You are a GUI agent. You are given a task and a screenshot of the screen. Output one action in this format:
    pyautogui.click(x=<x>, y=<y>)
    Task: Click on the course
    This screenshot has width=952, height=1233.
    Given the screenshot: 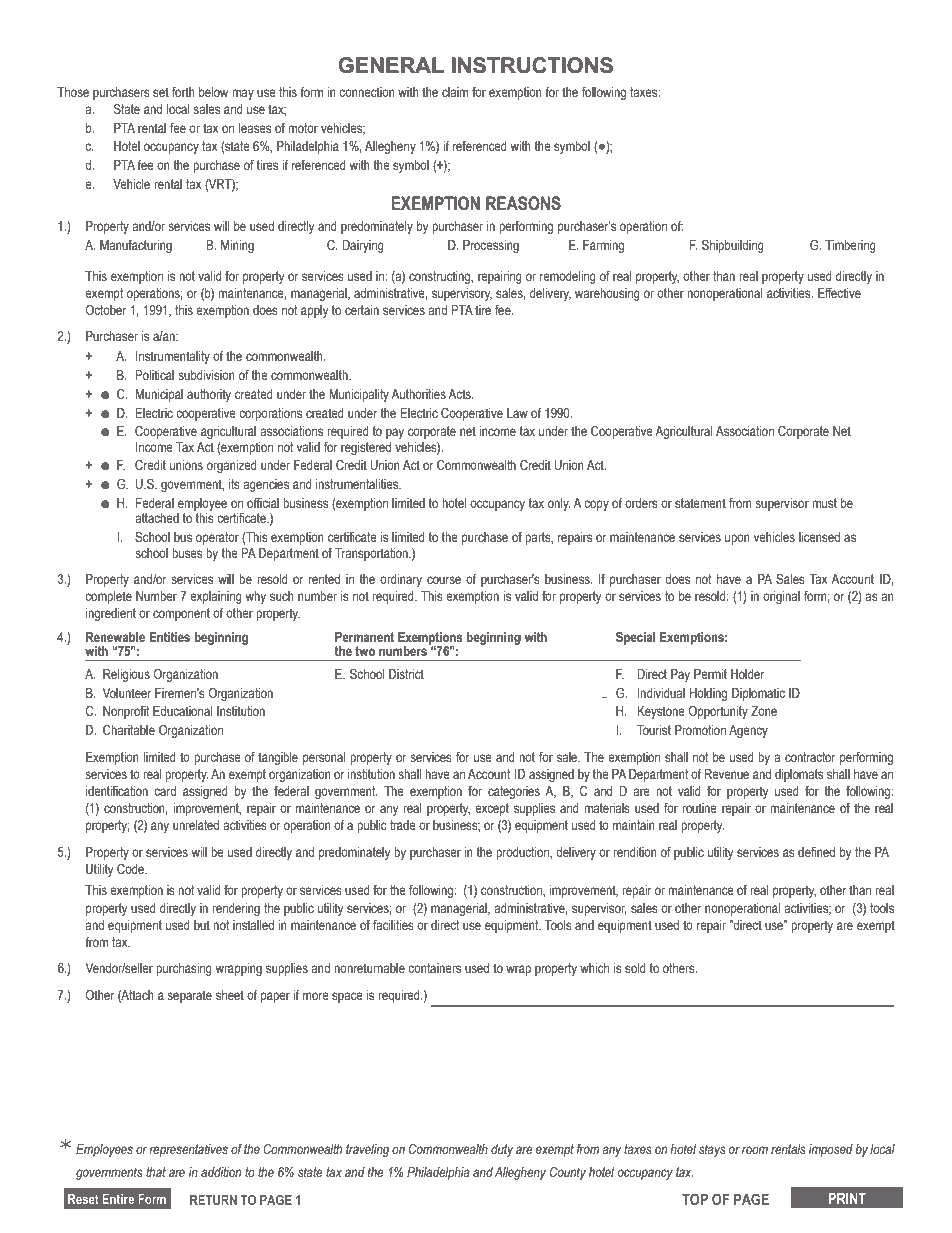 What is the action you would take?
    pyautogui.click(x=444, y=580)
